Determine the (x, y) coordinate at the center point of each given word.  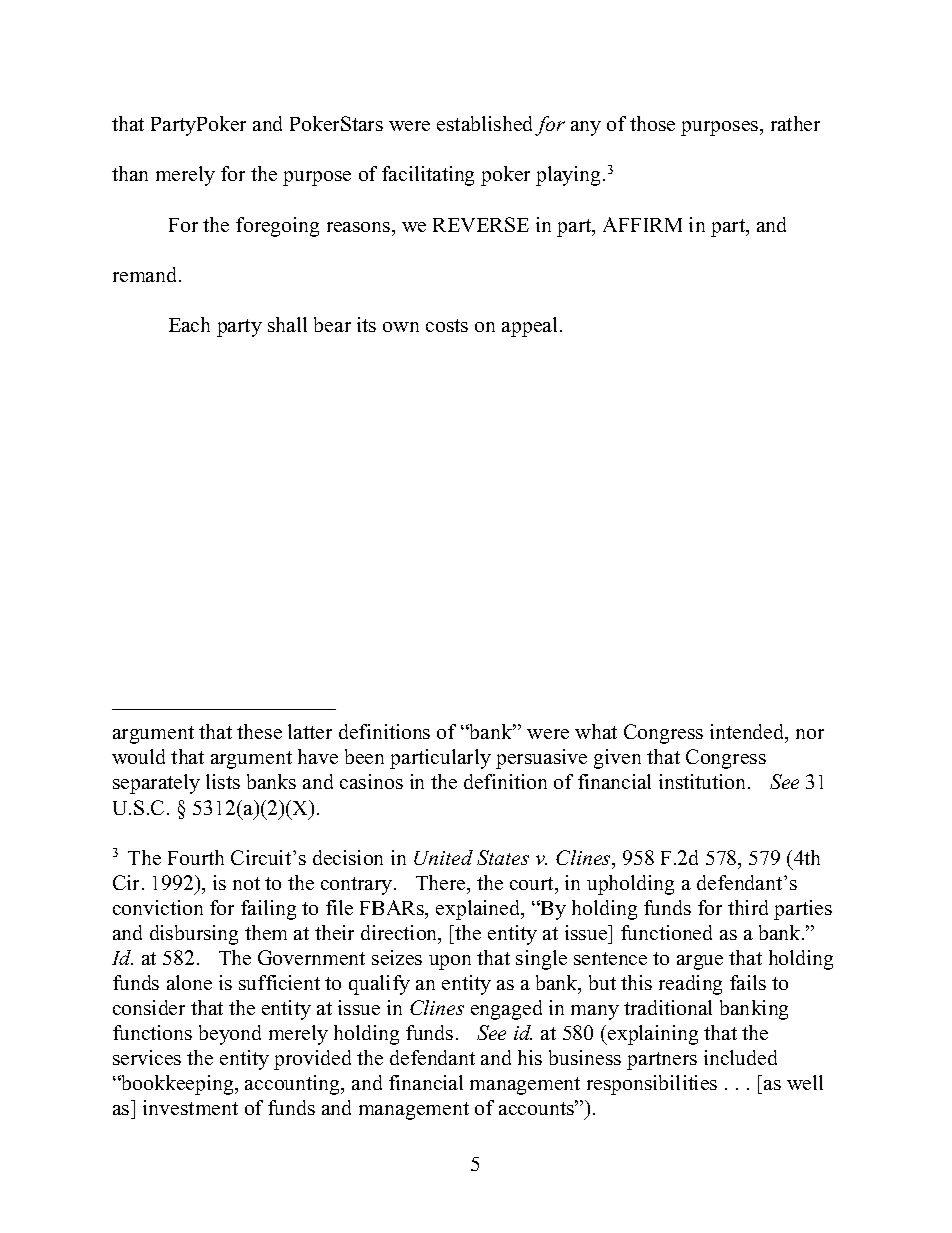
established (484, 123)
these (259, 731)
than (130, 173)
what (596, 731)
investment (190, 1107)
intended (748, 733)
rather (795, 123)
